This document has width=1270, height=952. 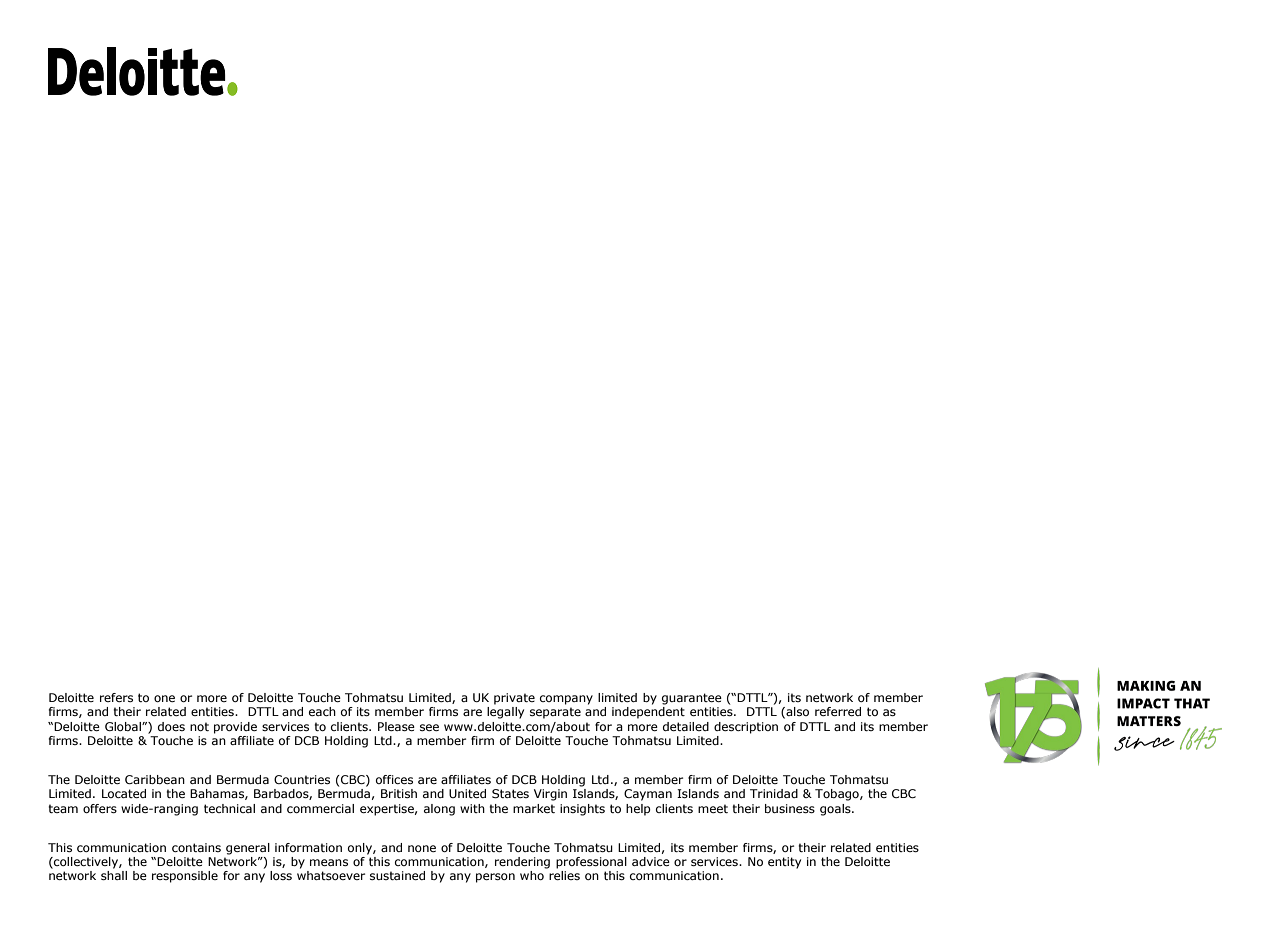 What do you see at coordinates (514, 699) in the document?
I see `private` at bounding box center [514, 699].
